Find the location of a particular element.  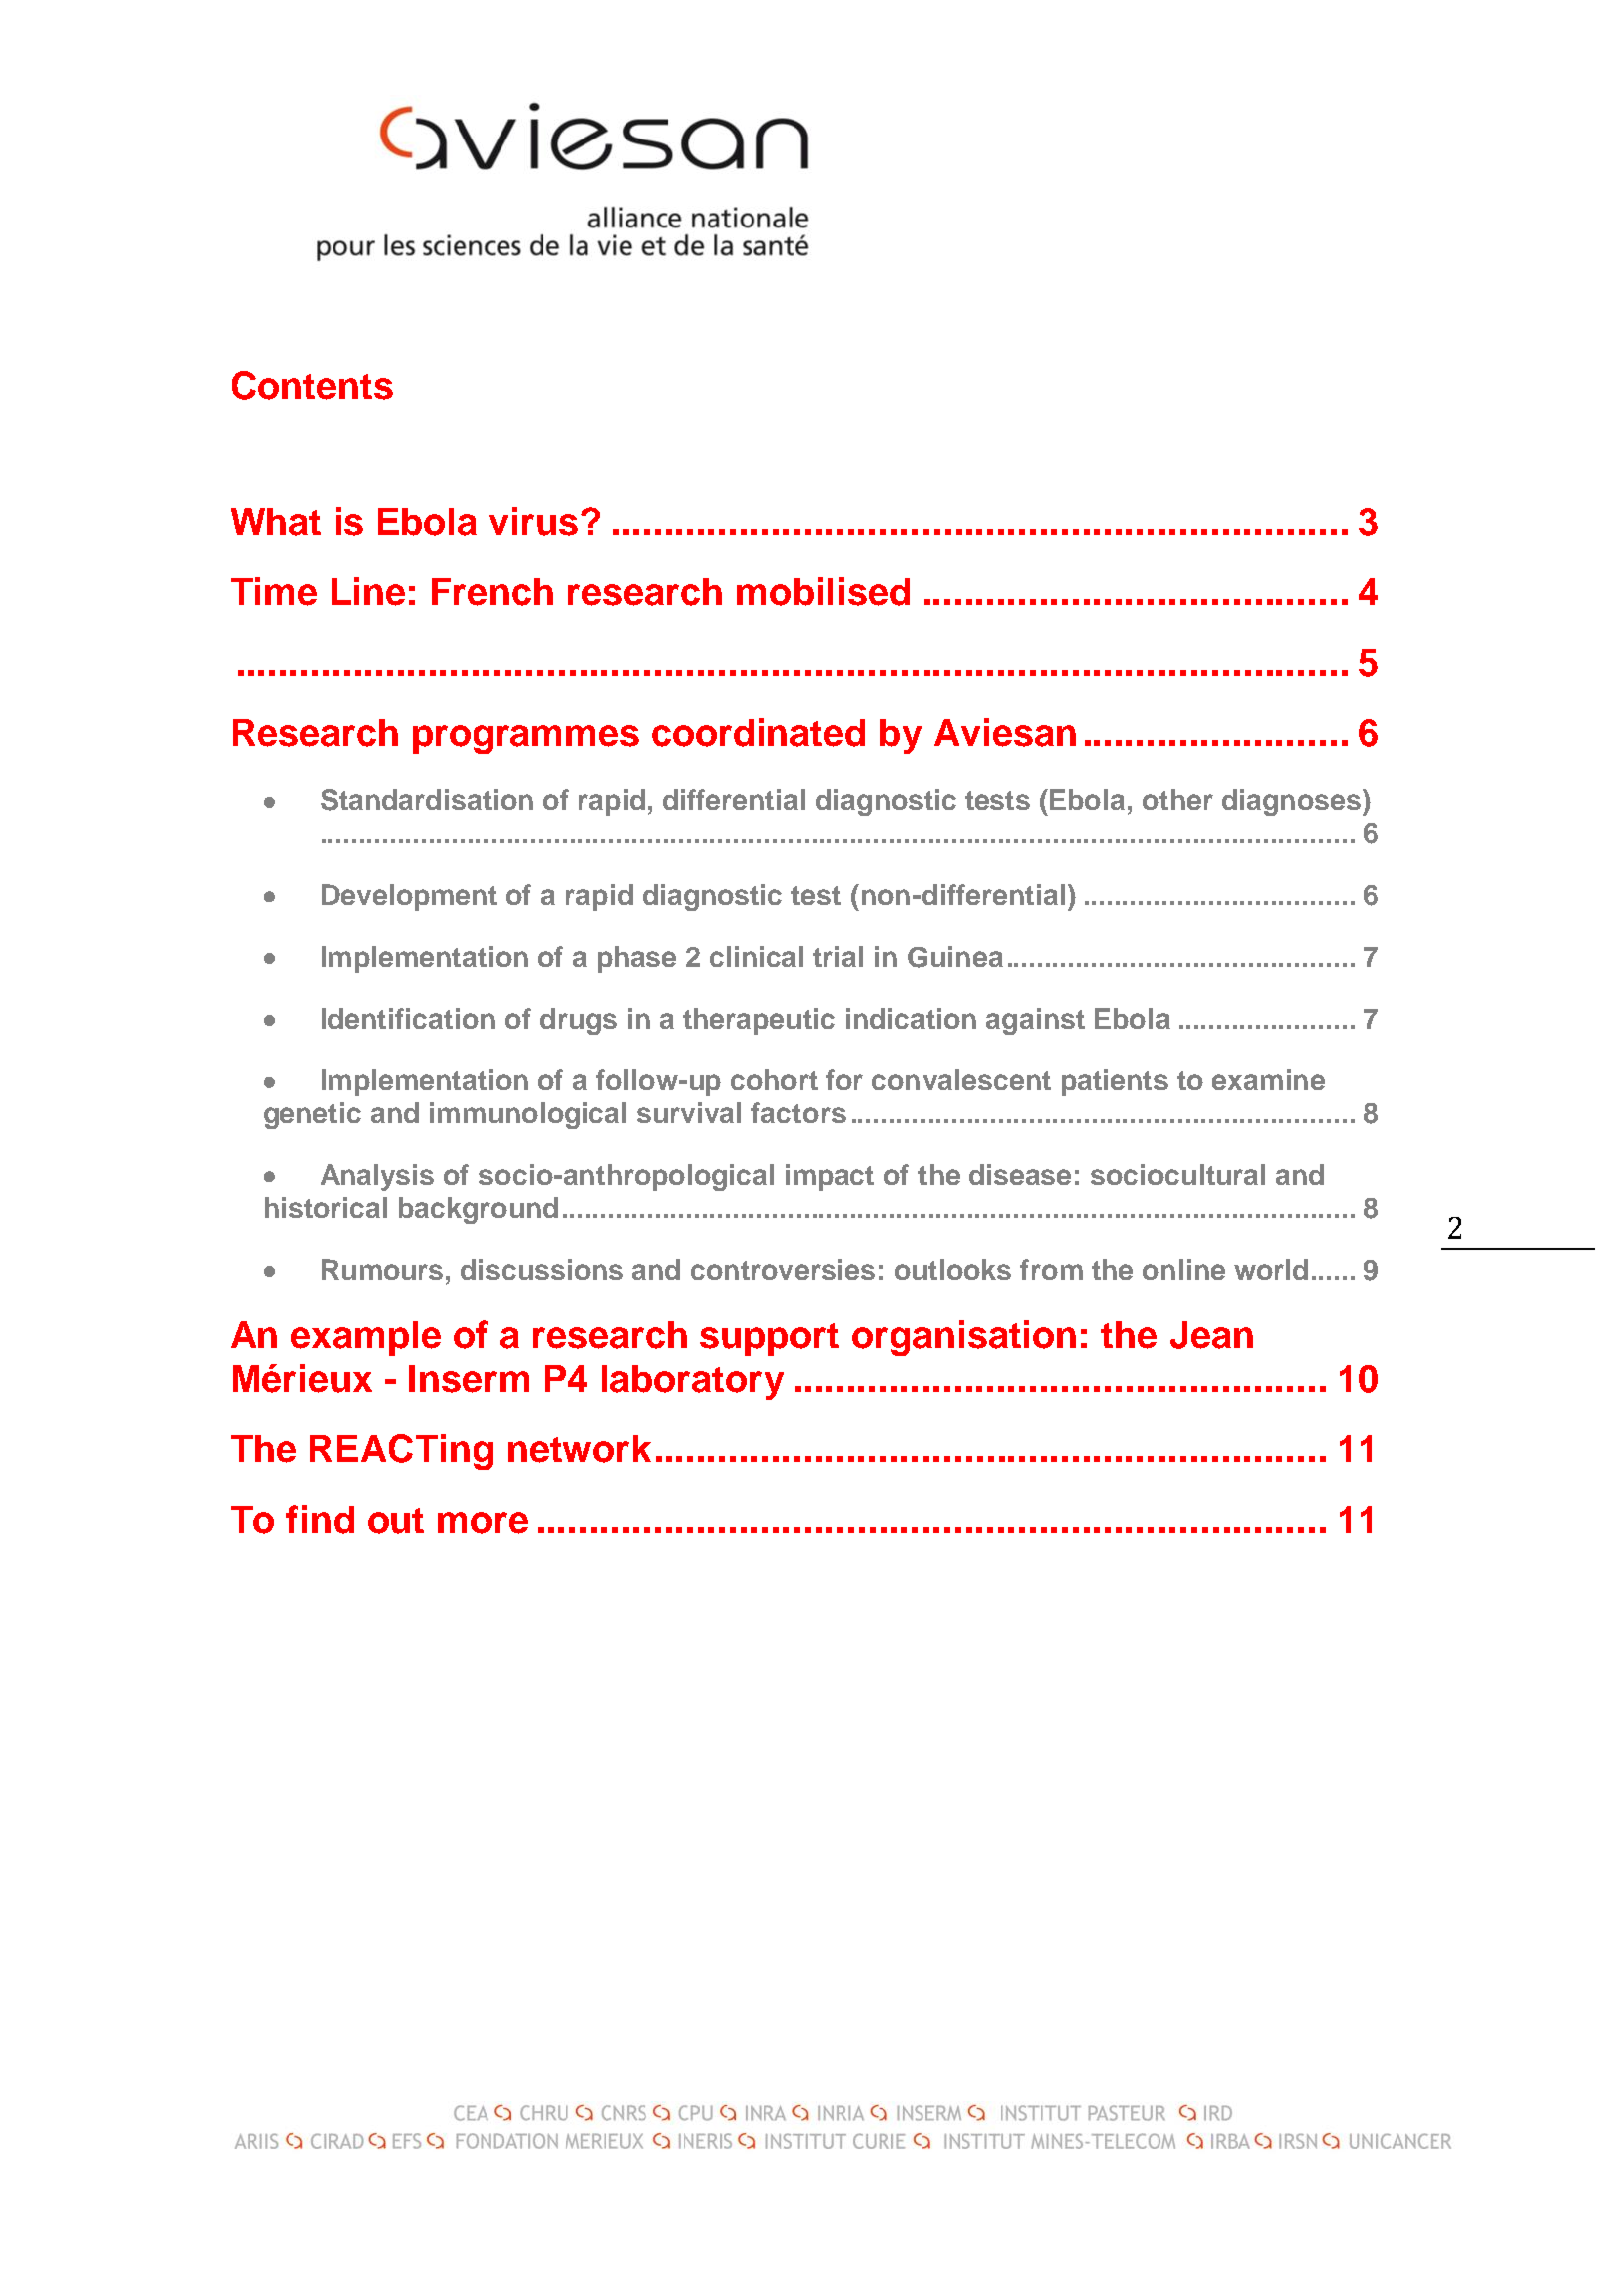

mobilised is located at coordinates (823, 591).
